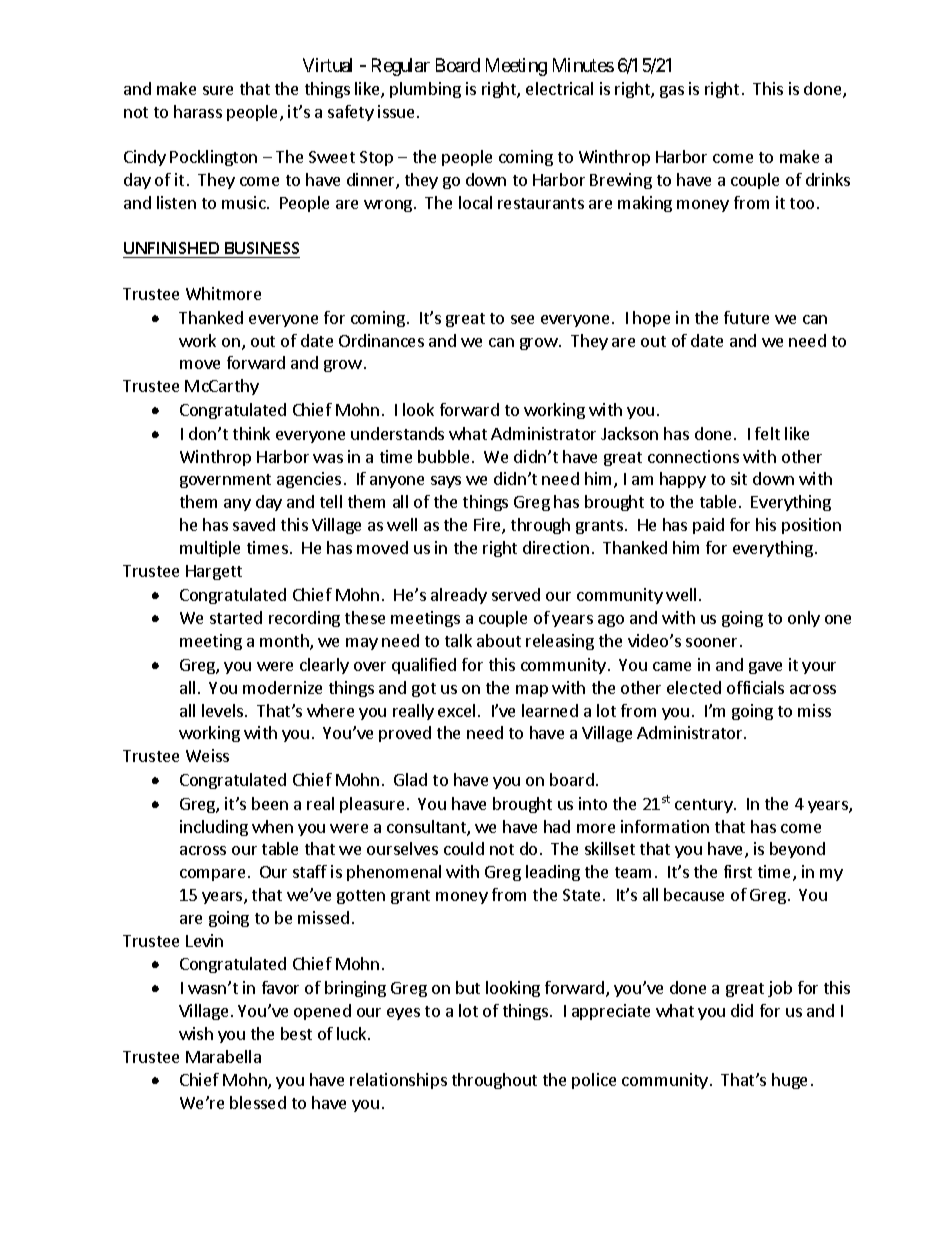  Describe the element at coordinates (425, 90) in the page. I see `plumbing` at that location.
